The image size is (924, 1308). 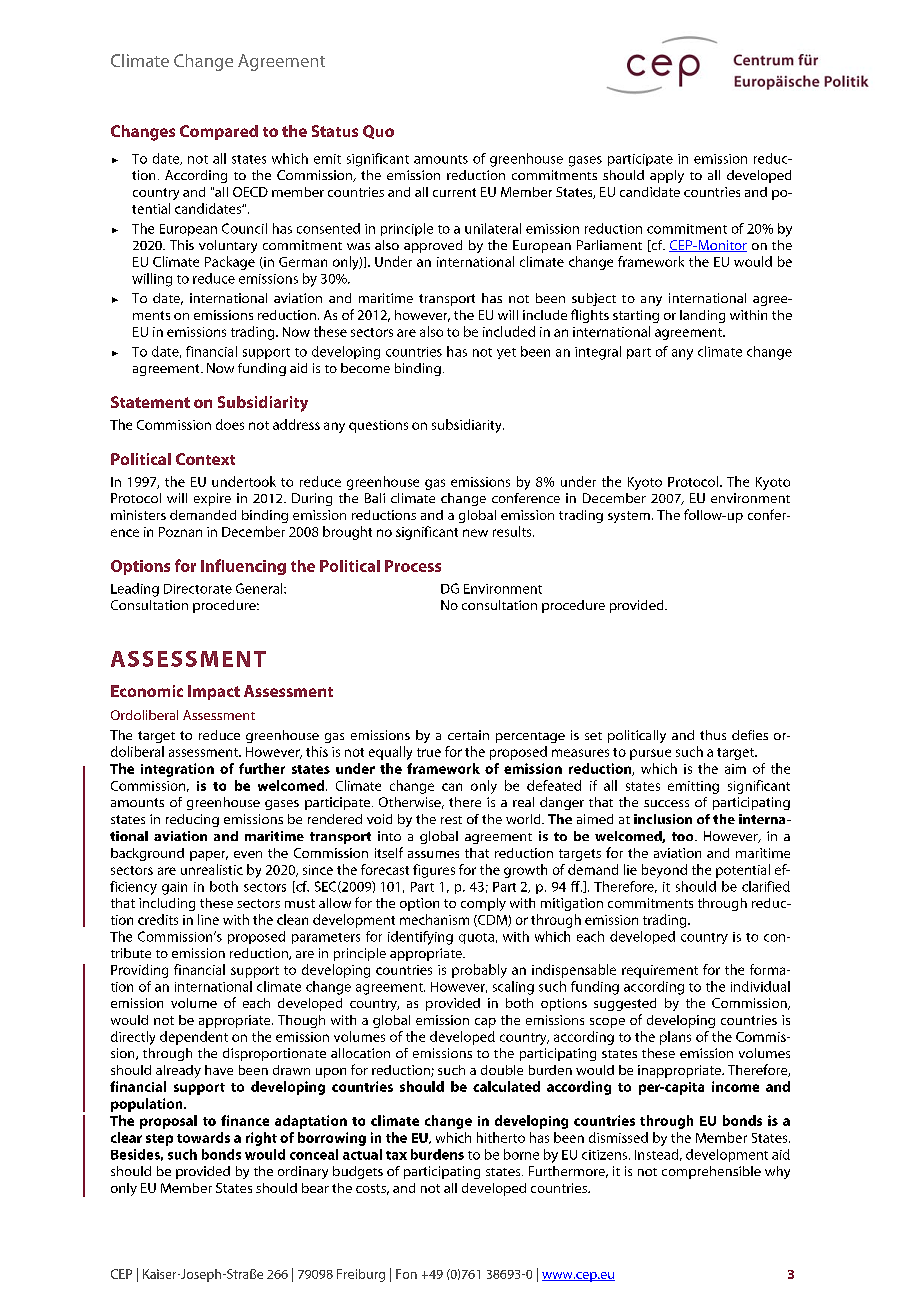 I want to click on thus, so click(x=713, y=735).
